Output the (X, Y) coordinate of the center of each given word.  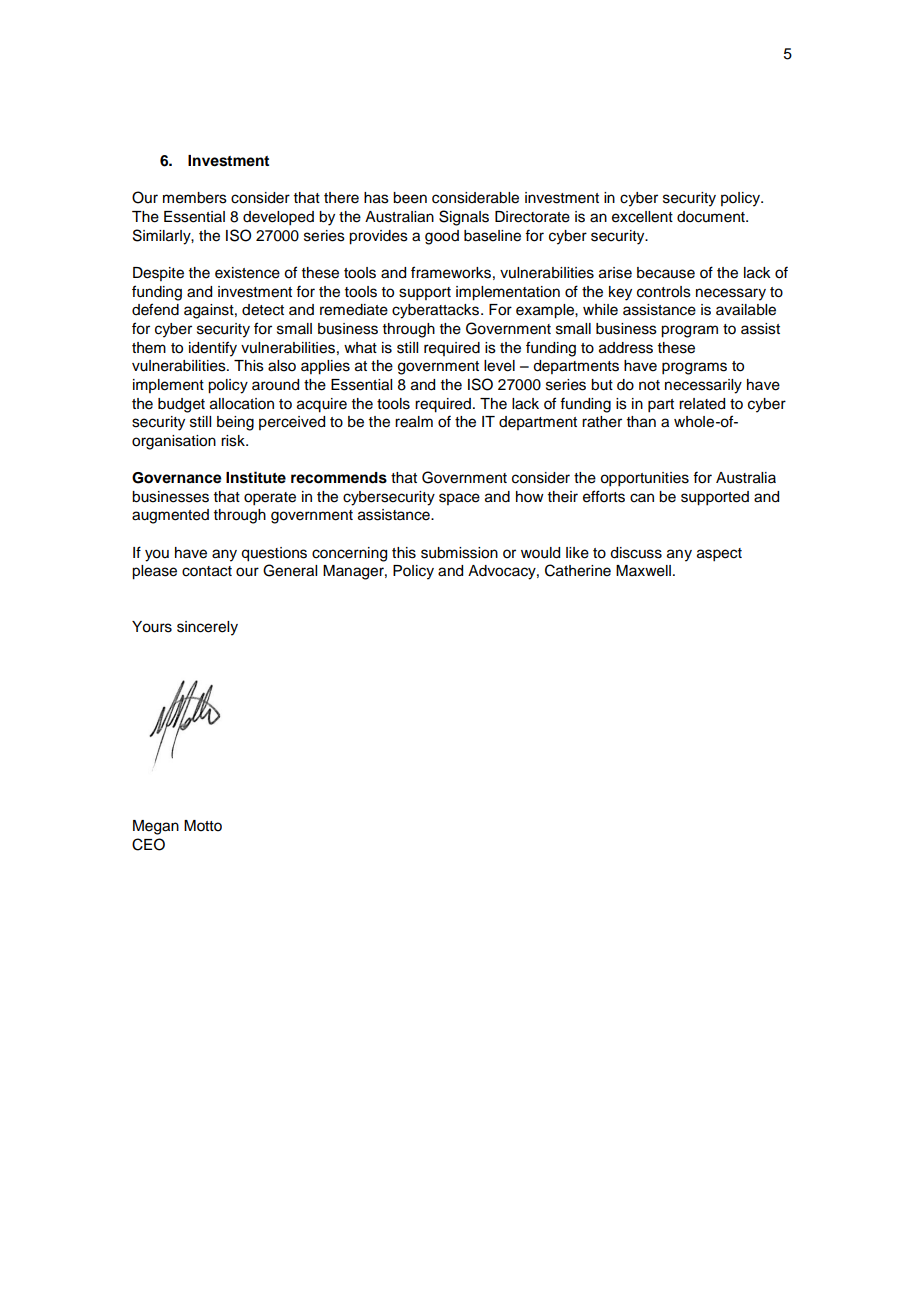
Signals (464, 218)
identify (213, 349)
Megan (156, 827)
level (499, 366)
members (195, 198)
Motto (203, 826)
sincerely (207, 628)
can (642, 498)
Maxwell (643, 571)
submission (459, 553)
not (649, 385)
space (459, 499)
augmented (170, 516)
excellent (642, 217)
